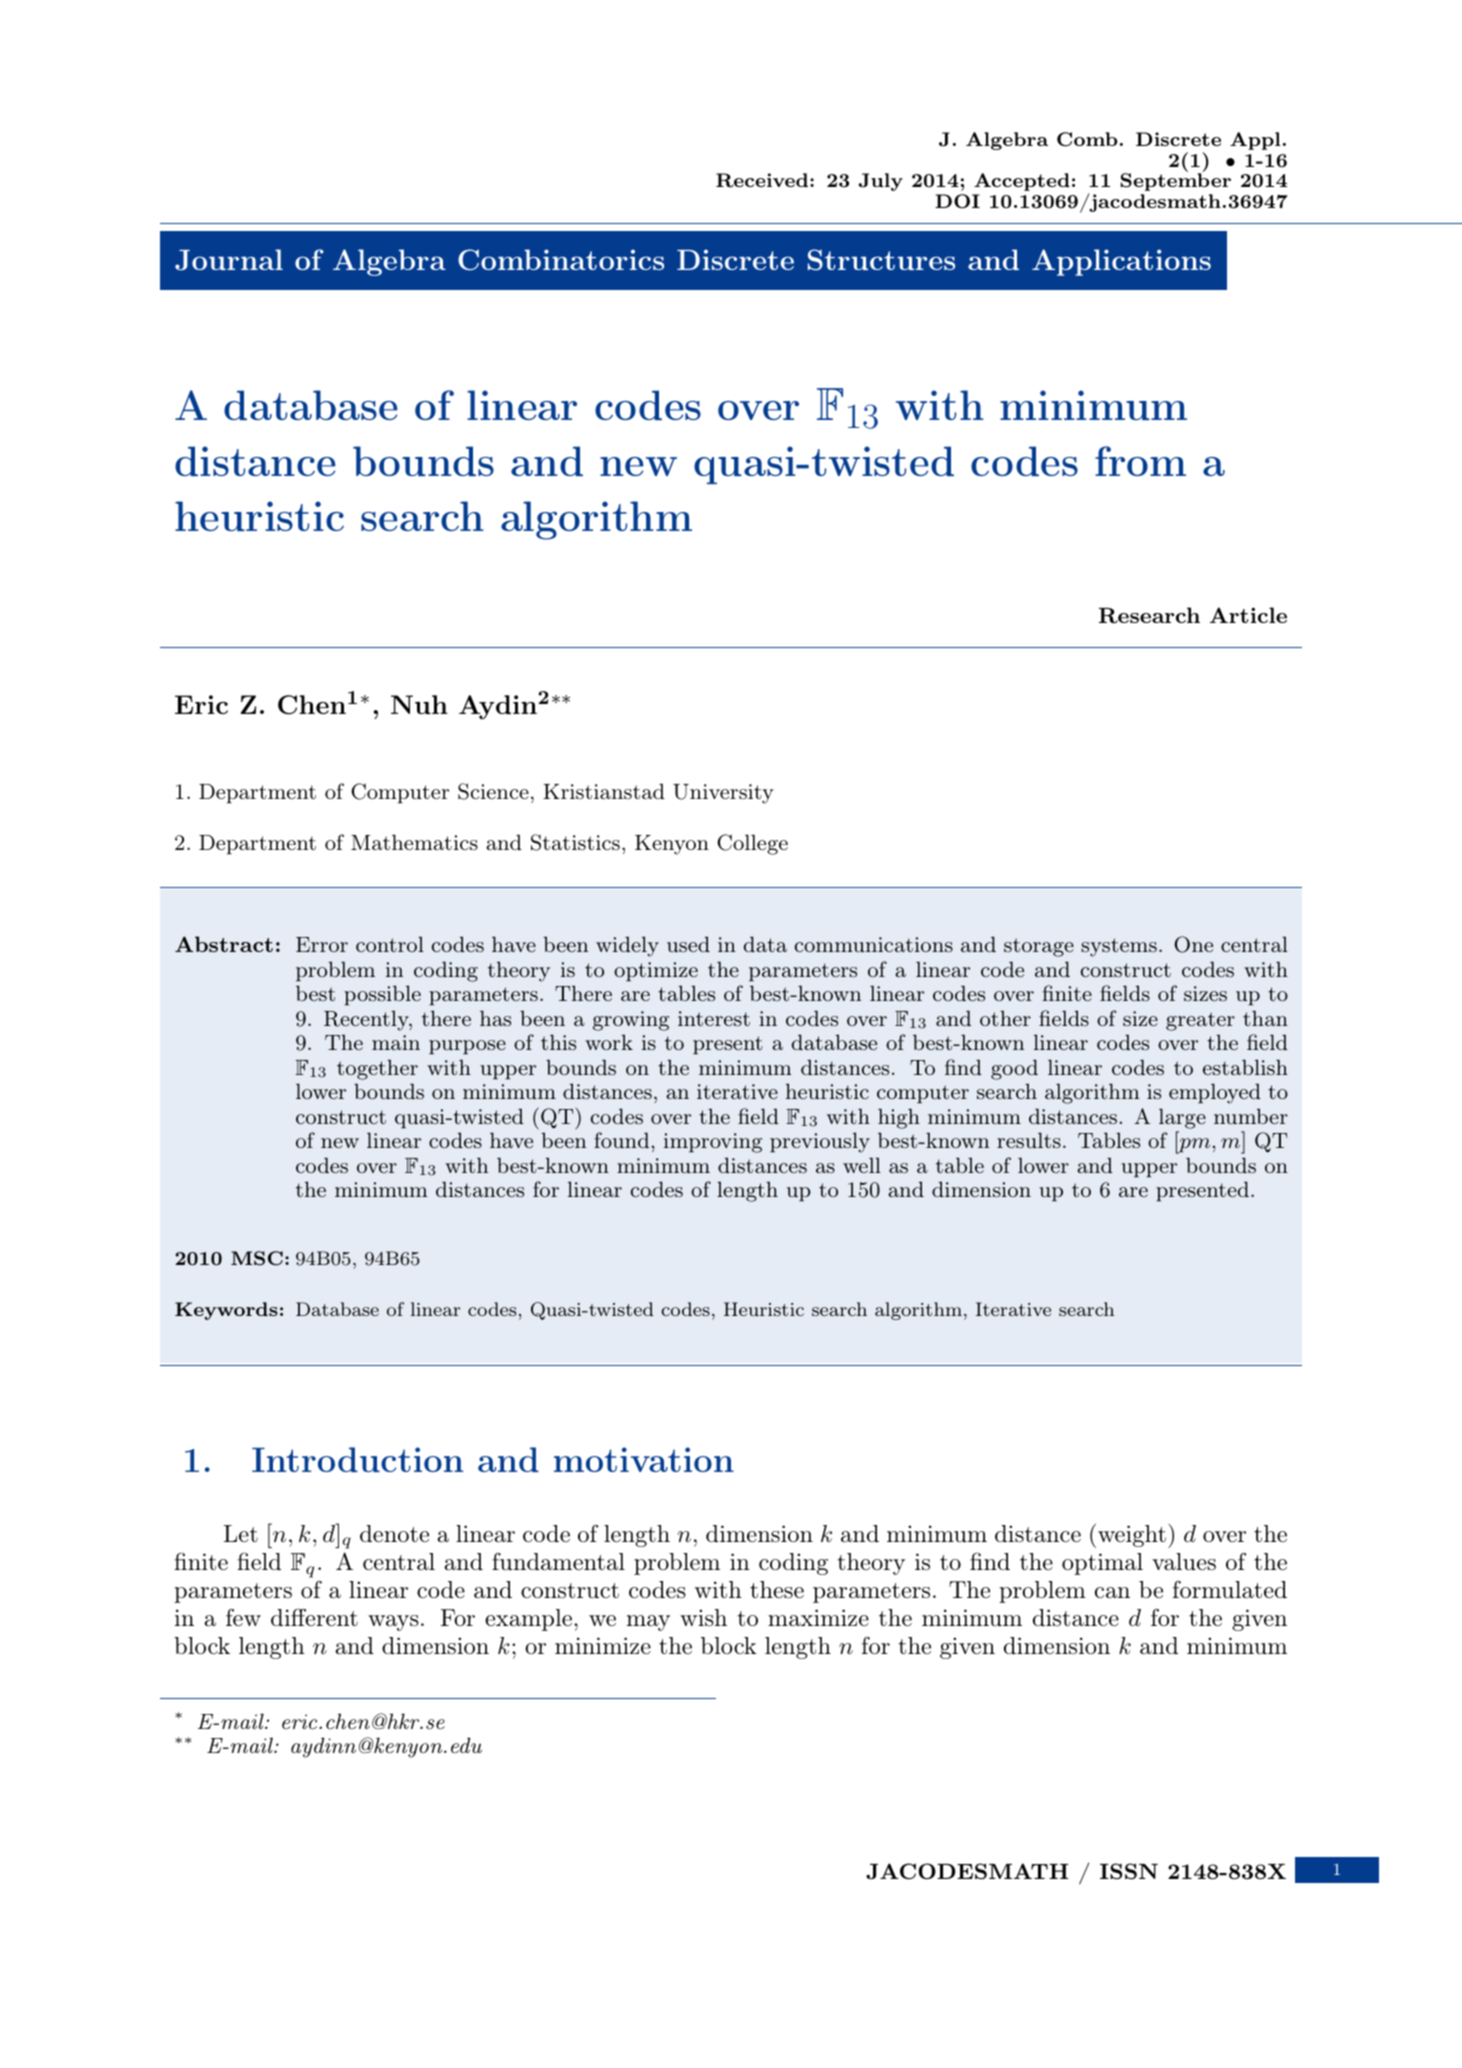 The width and height of the screenshot is (1462, 2068). I want to click on interest, so click(714, 1018).
